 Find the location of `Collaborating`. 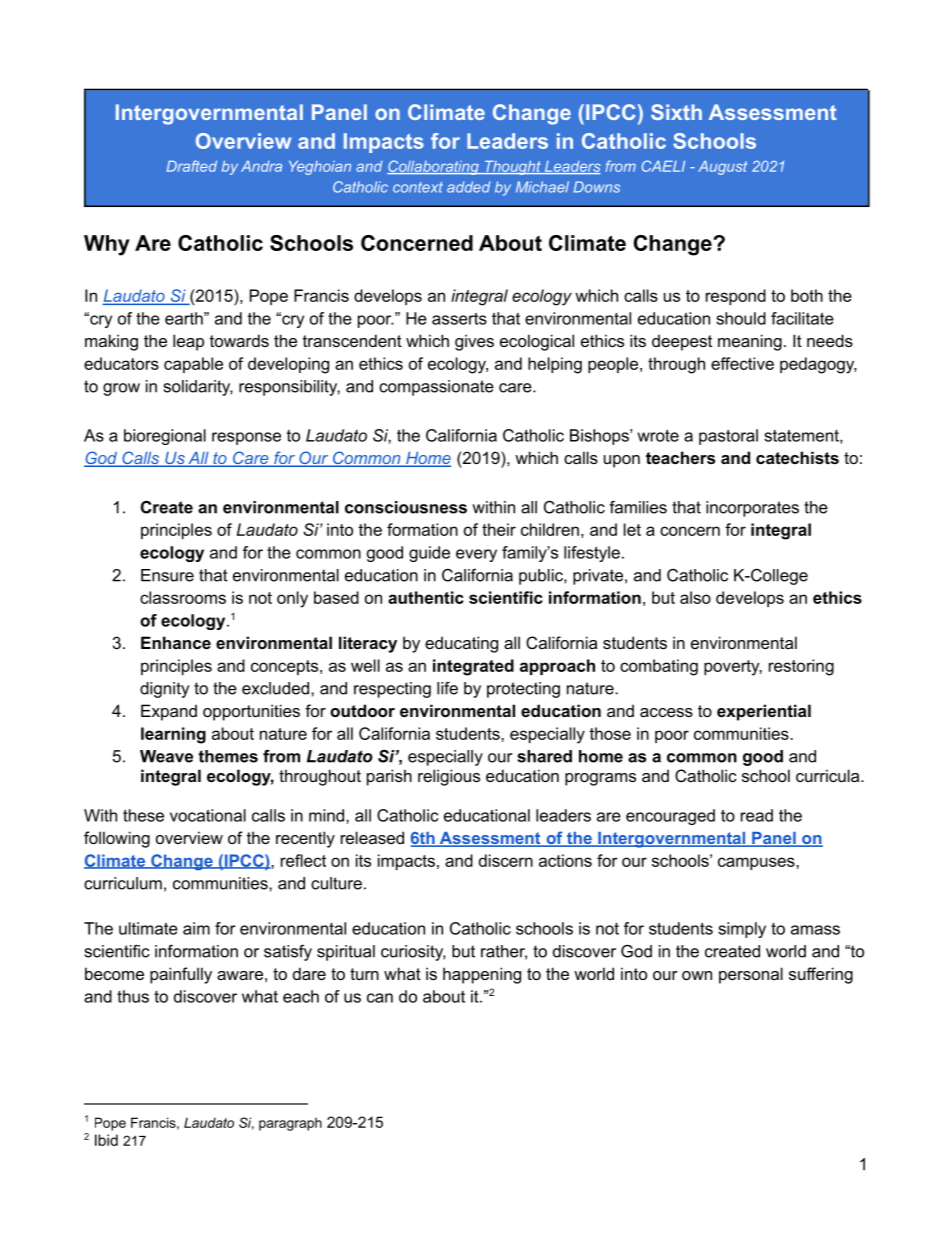

Collaborating is located at coordinates (434, 167).
